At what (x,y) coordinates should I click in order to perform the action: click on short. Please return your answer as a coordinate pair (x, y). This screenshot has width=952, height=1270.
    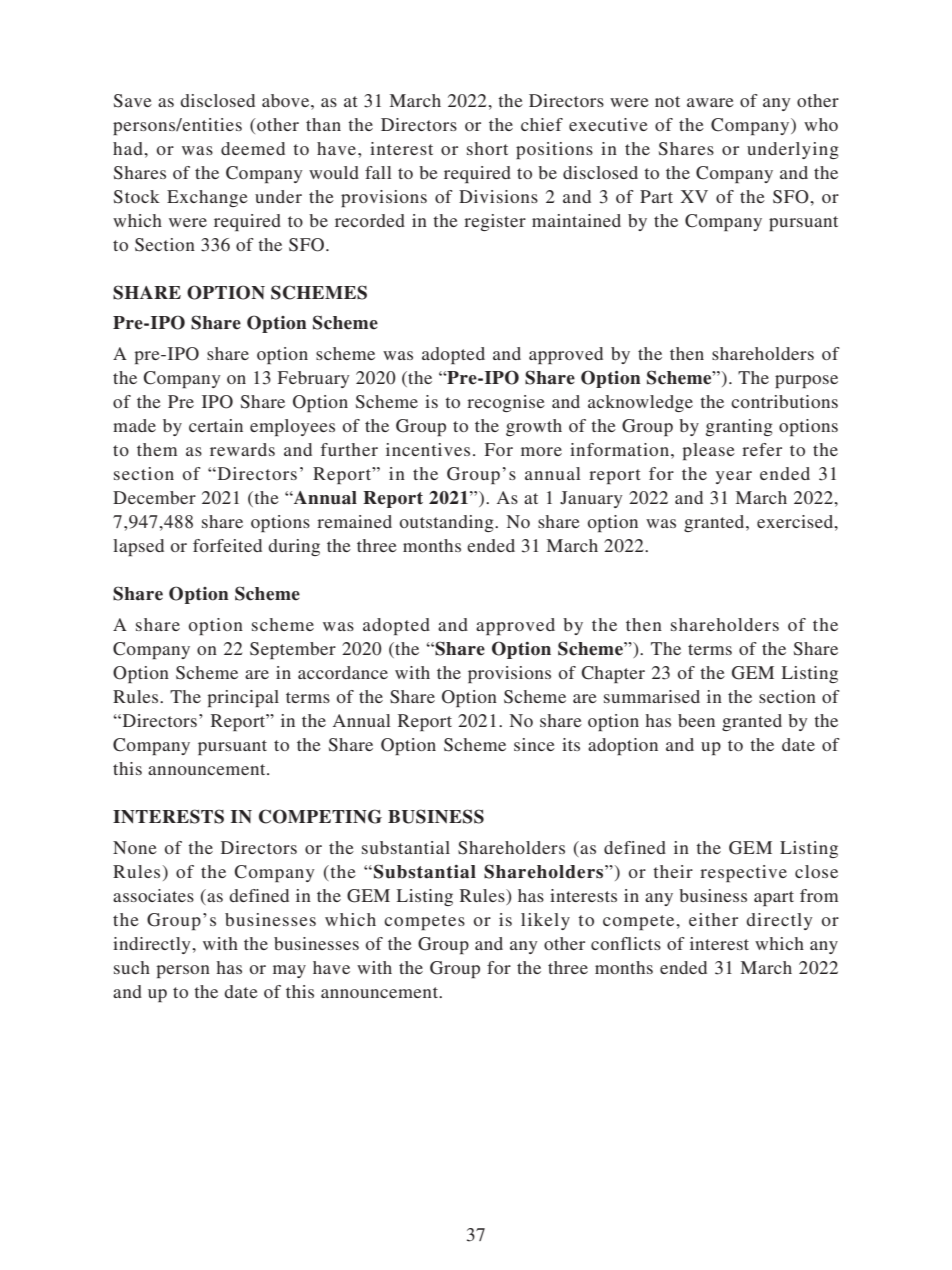
    Looking at the image, I should click on (487, 148).
